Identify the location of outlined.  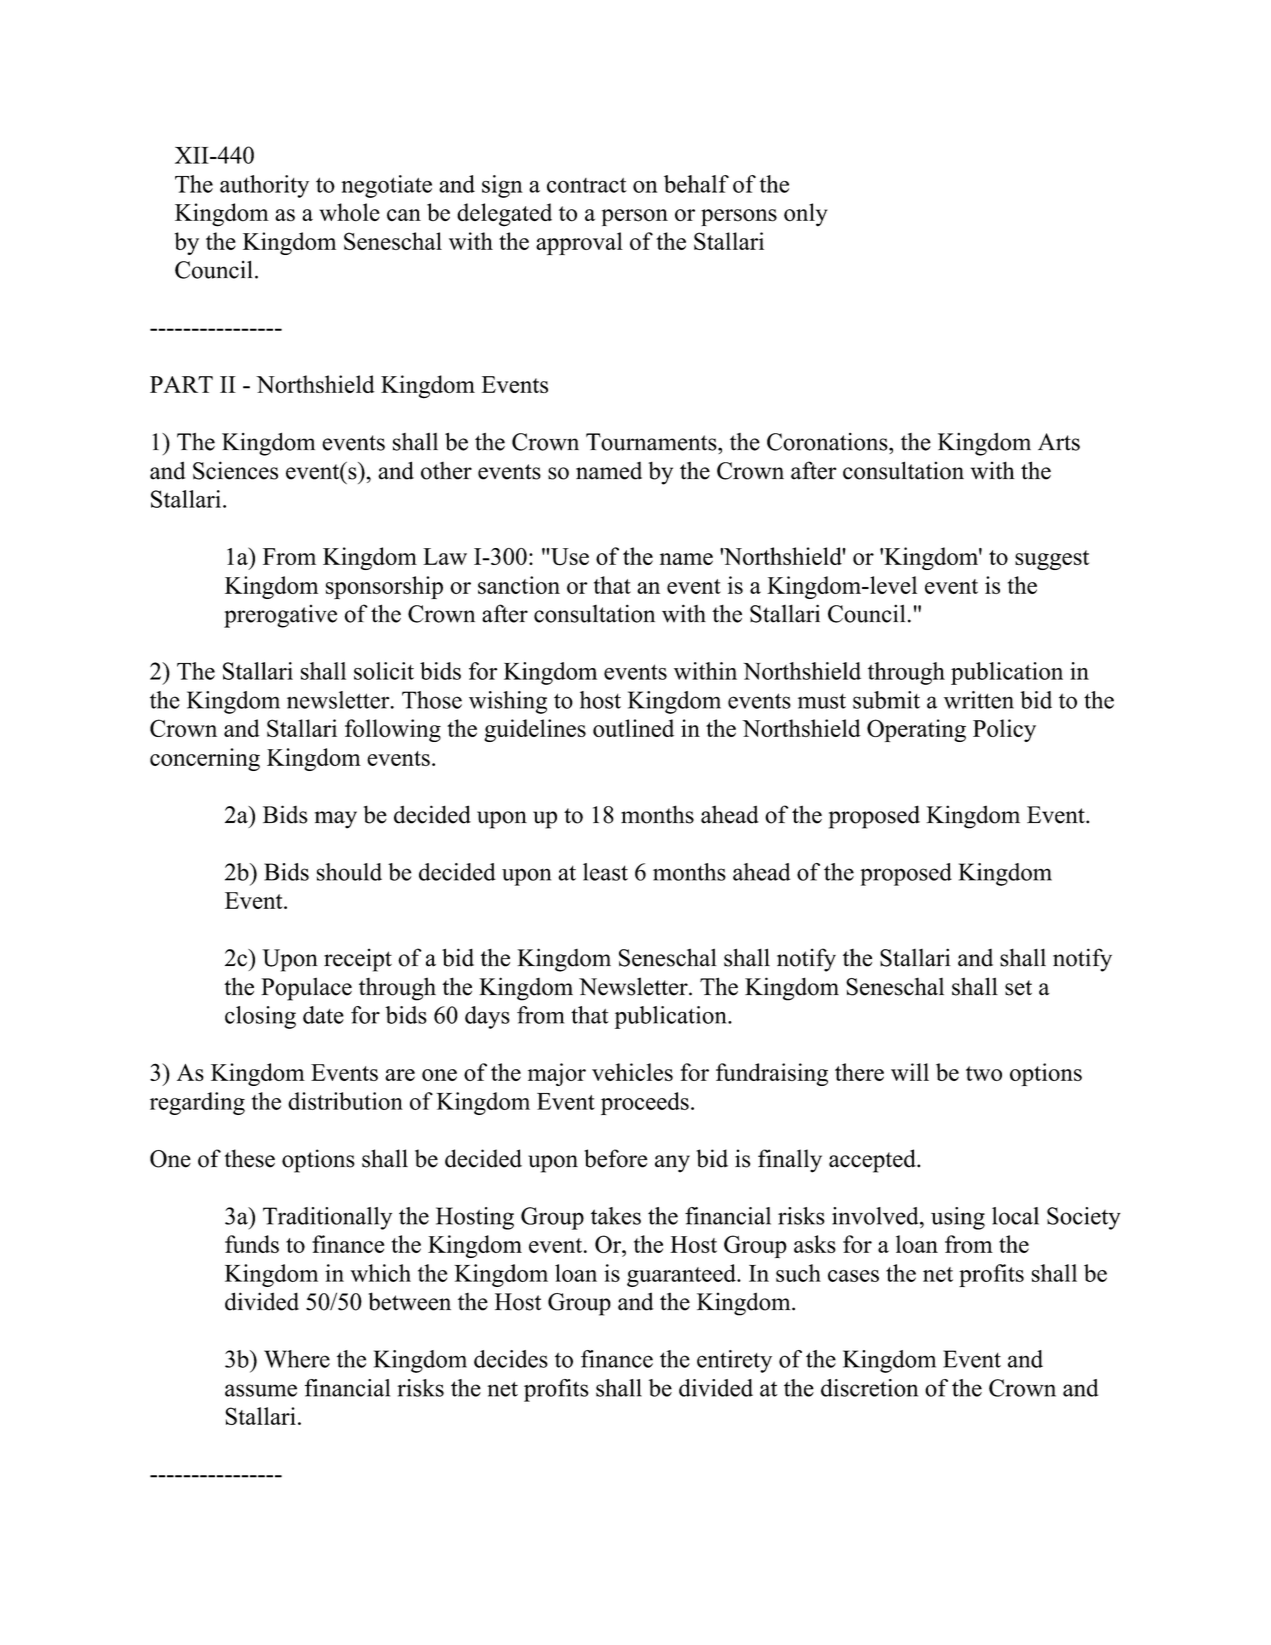
(633, 728).
